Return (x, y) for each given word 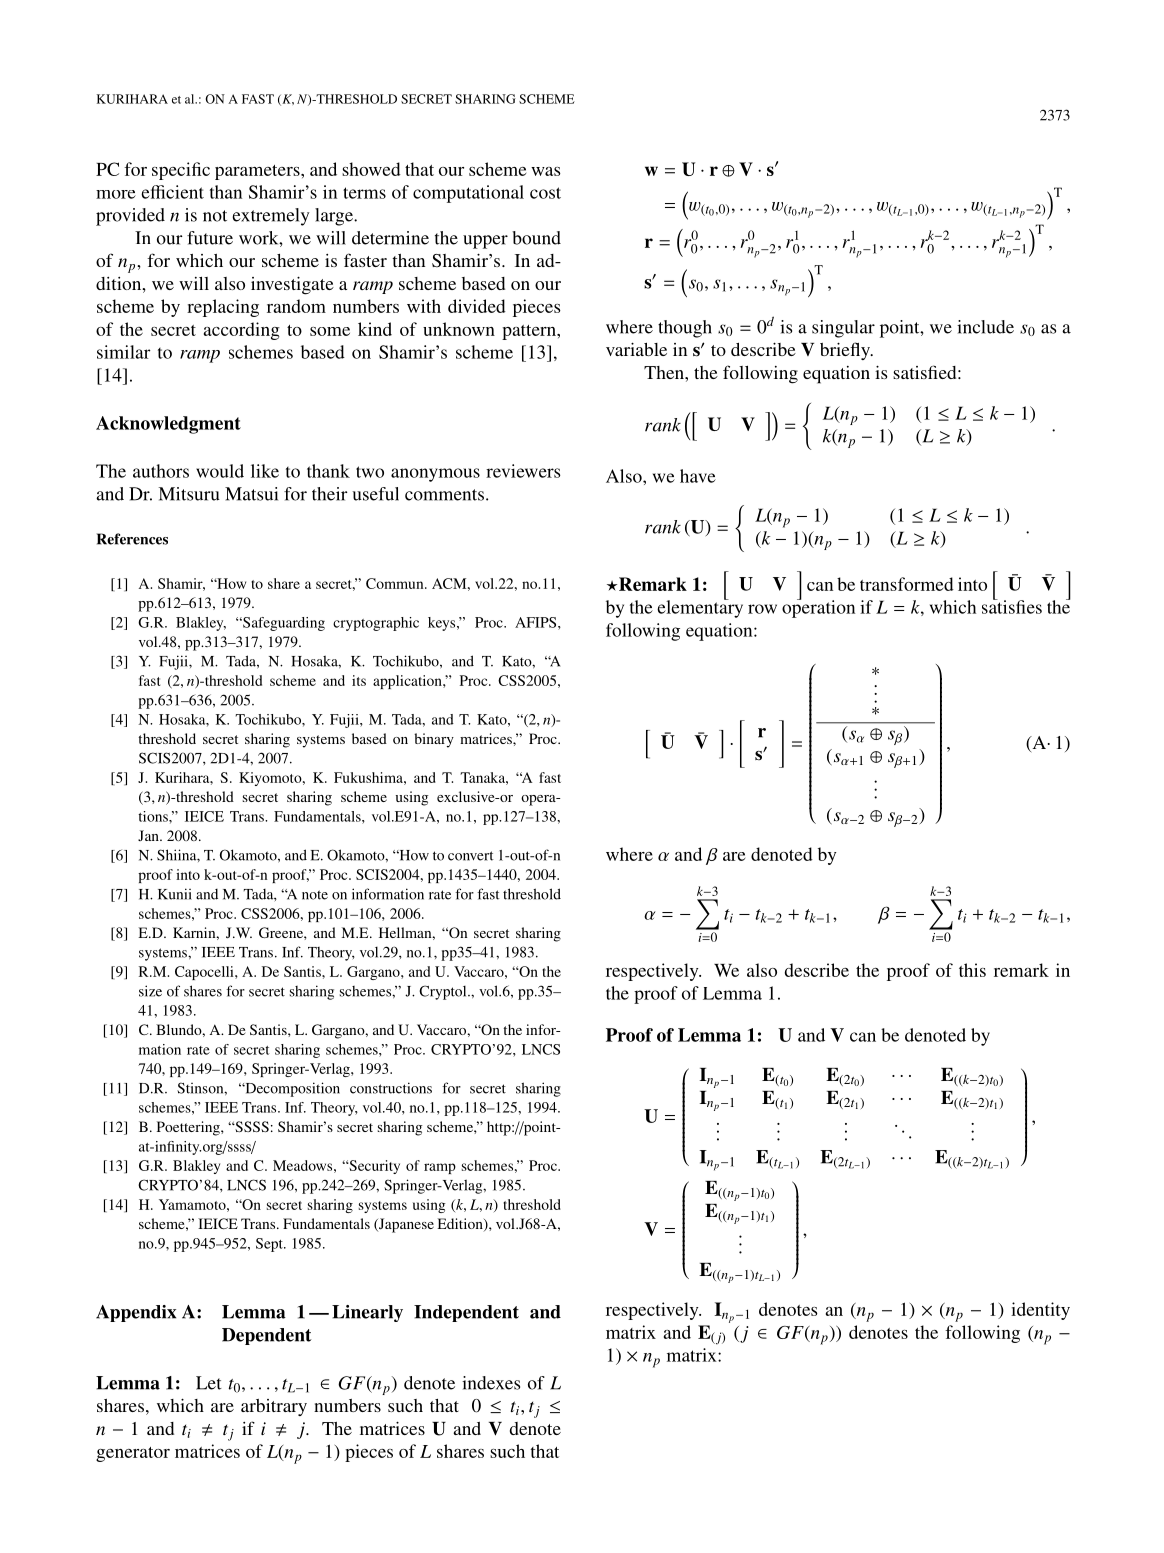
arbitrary (274, 1407)
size (150, 991)
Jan (149, 835)
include (985, 327)
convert (471, 856)
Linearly (367, 1313)
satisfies (1012, 606)
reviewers (523, 471)
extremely (271, 217)
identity (1040, 1311)
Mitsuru (189, 494)
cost (545, 193)
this (972, 970)
